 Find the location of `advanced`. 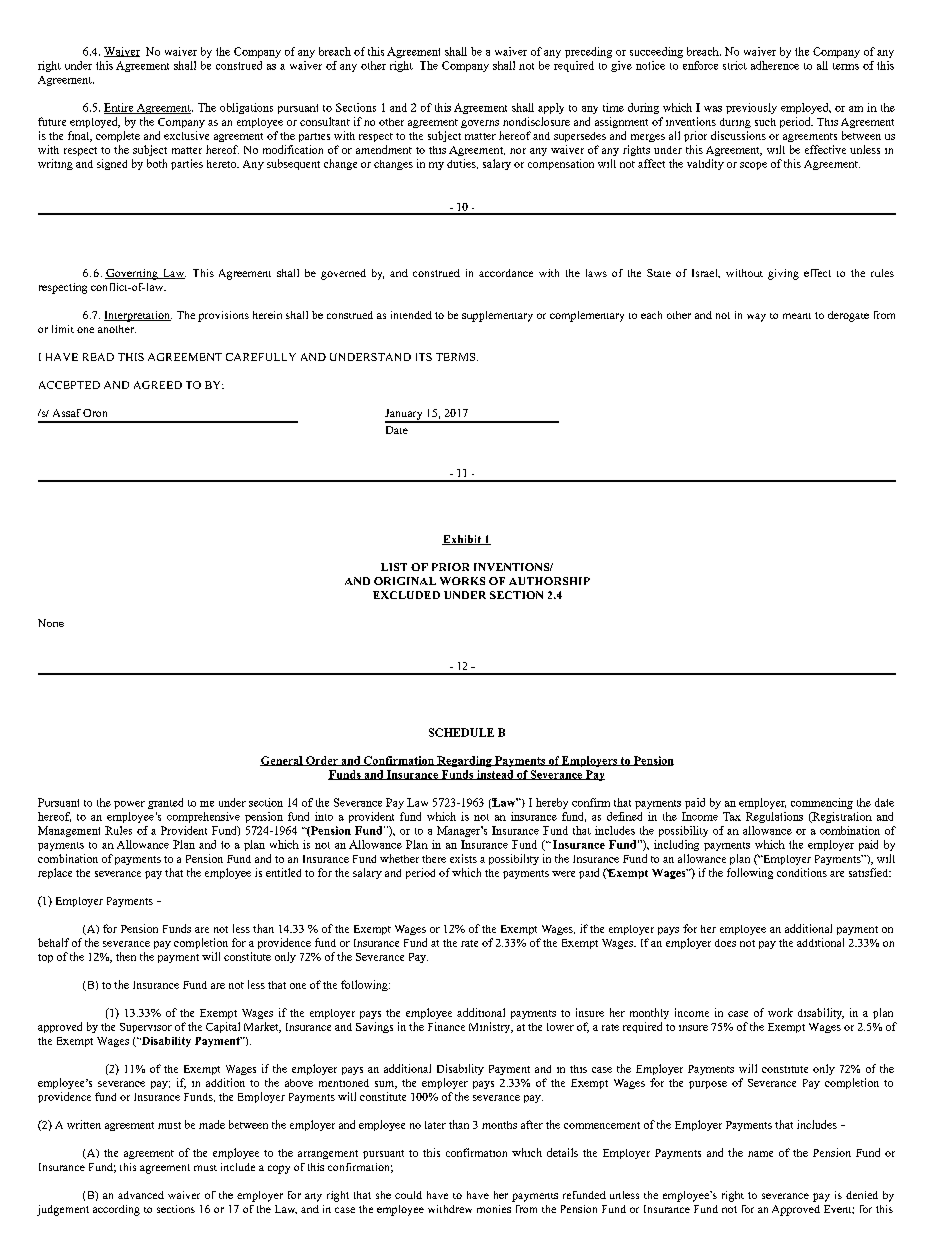

advanced is located at coordinates (141, 1195).
